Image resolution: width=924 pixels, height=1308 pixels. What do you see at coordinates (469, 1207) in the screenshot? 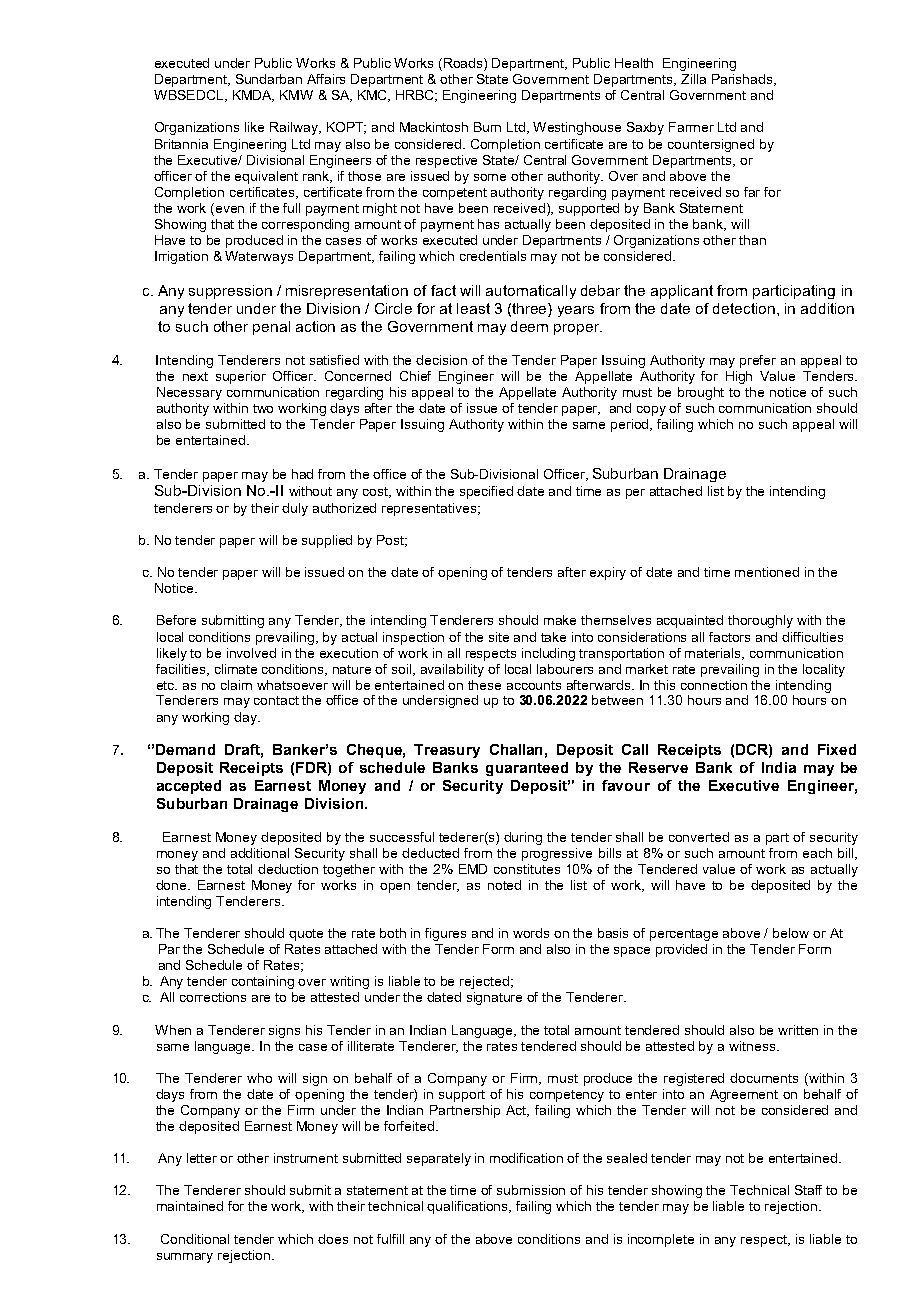
I see `qualifications` at bounding box center [469, 1207].
